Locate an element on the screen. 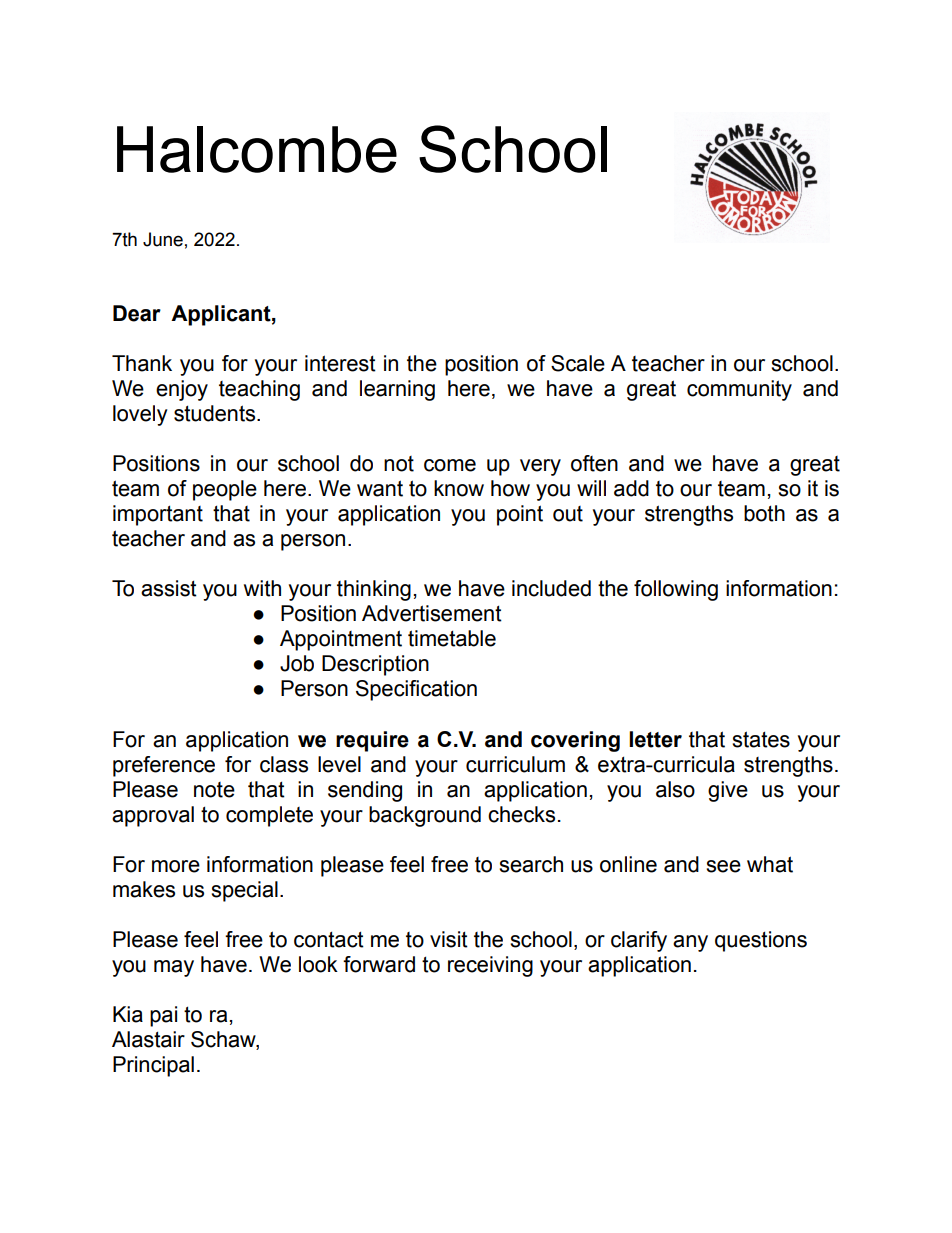 This screenshot has height=1233, width=952. know is located at coordinates (459, 488).
